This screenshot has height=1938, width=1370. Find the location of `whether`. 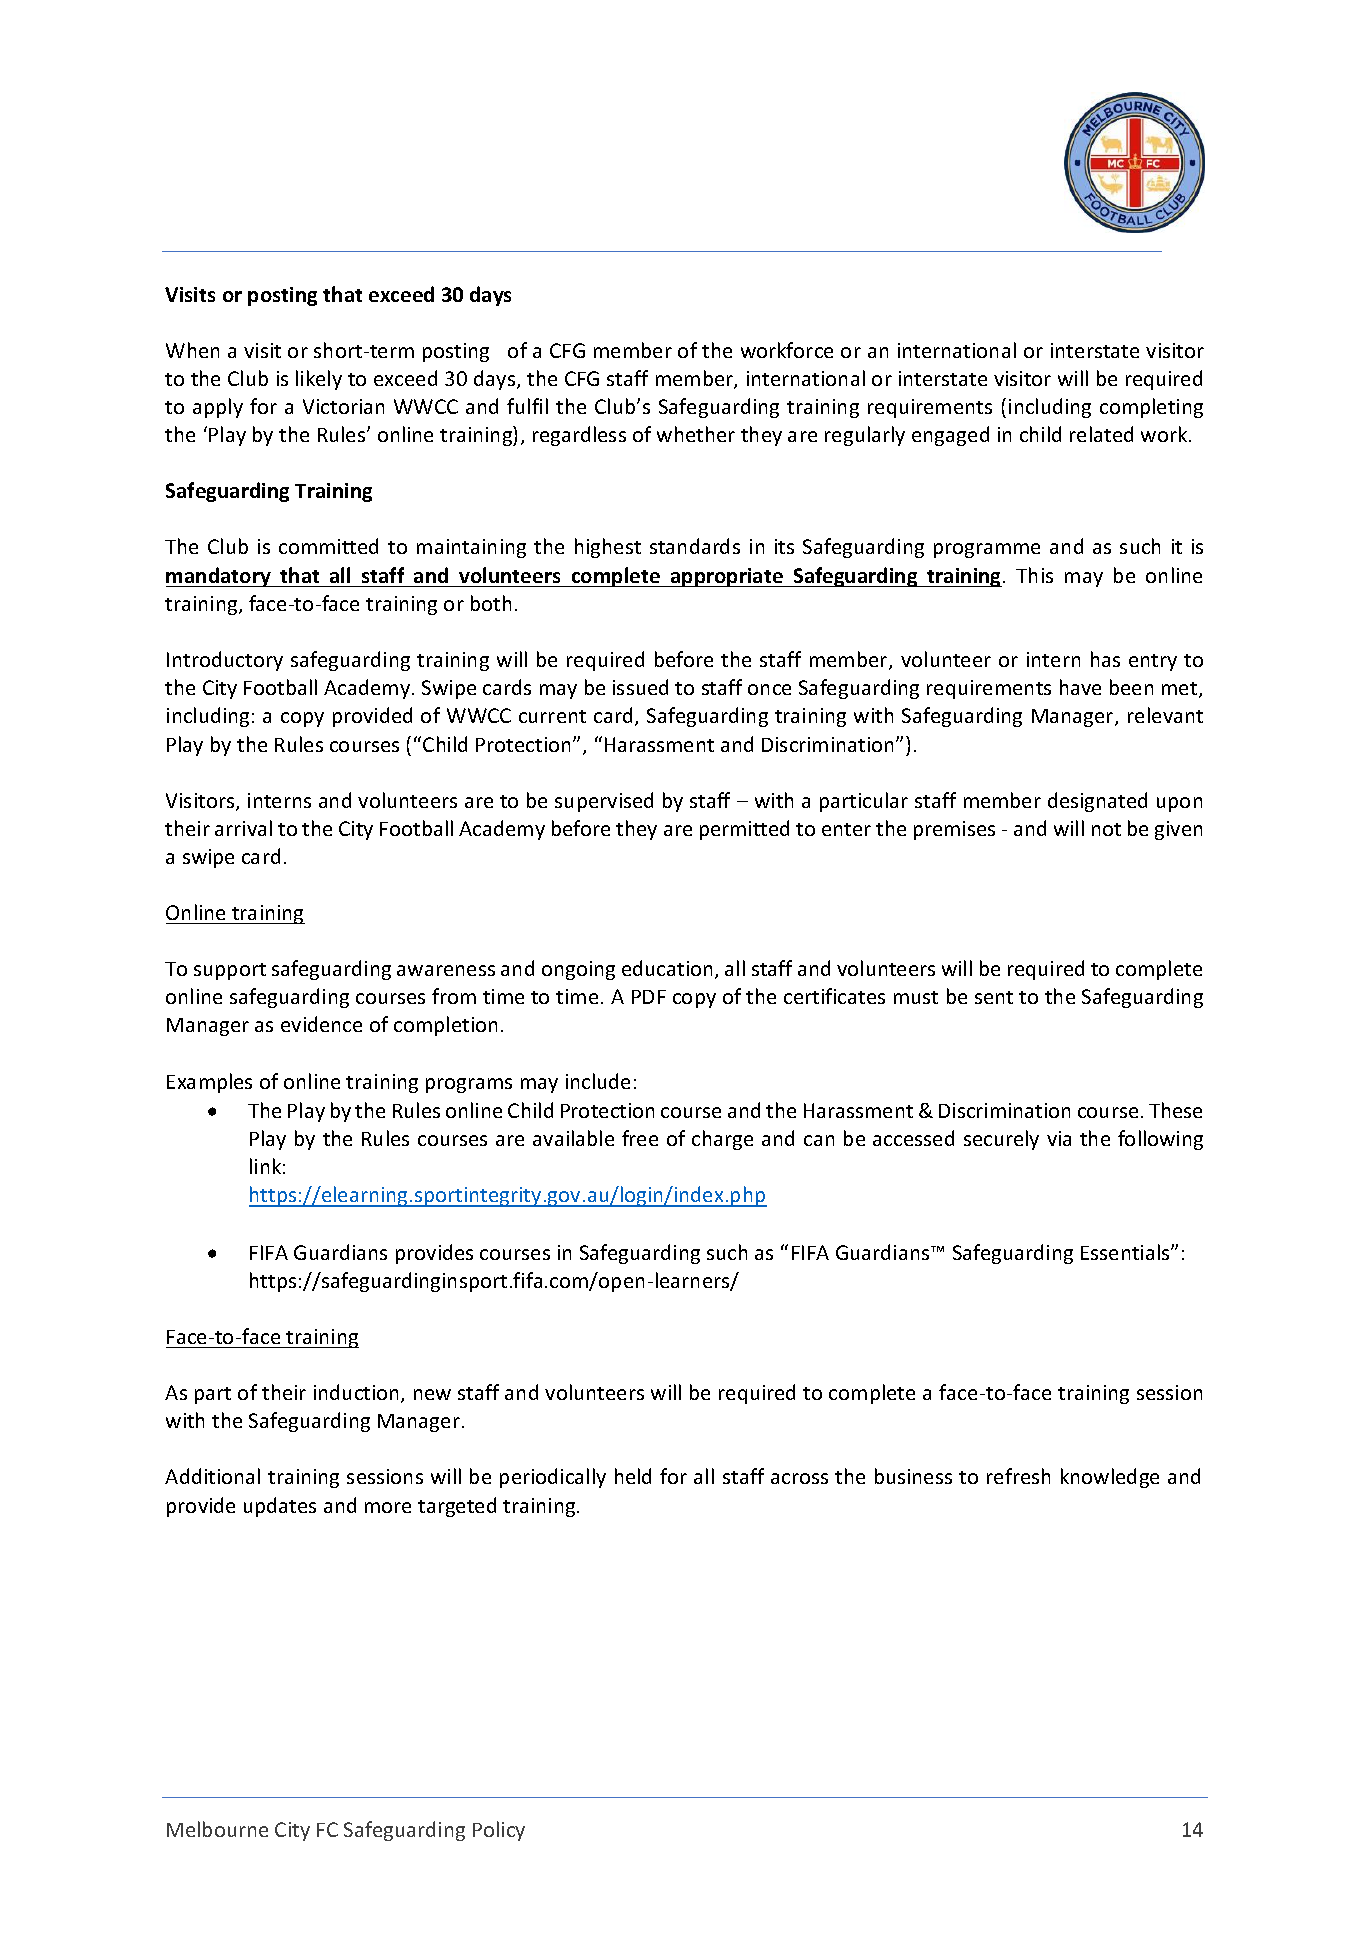

whether is located at coordinates (696, 434).
